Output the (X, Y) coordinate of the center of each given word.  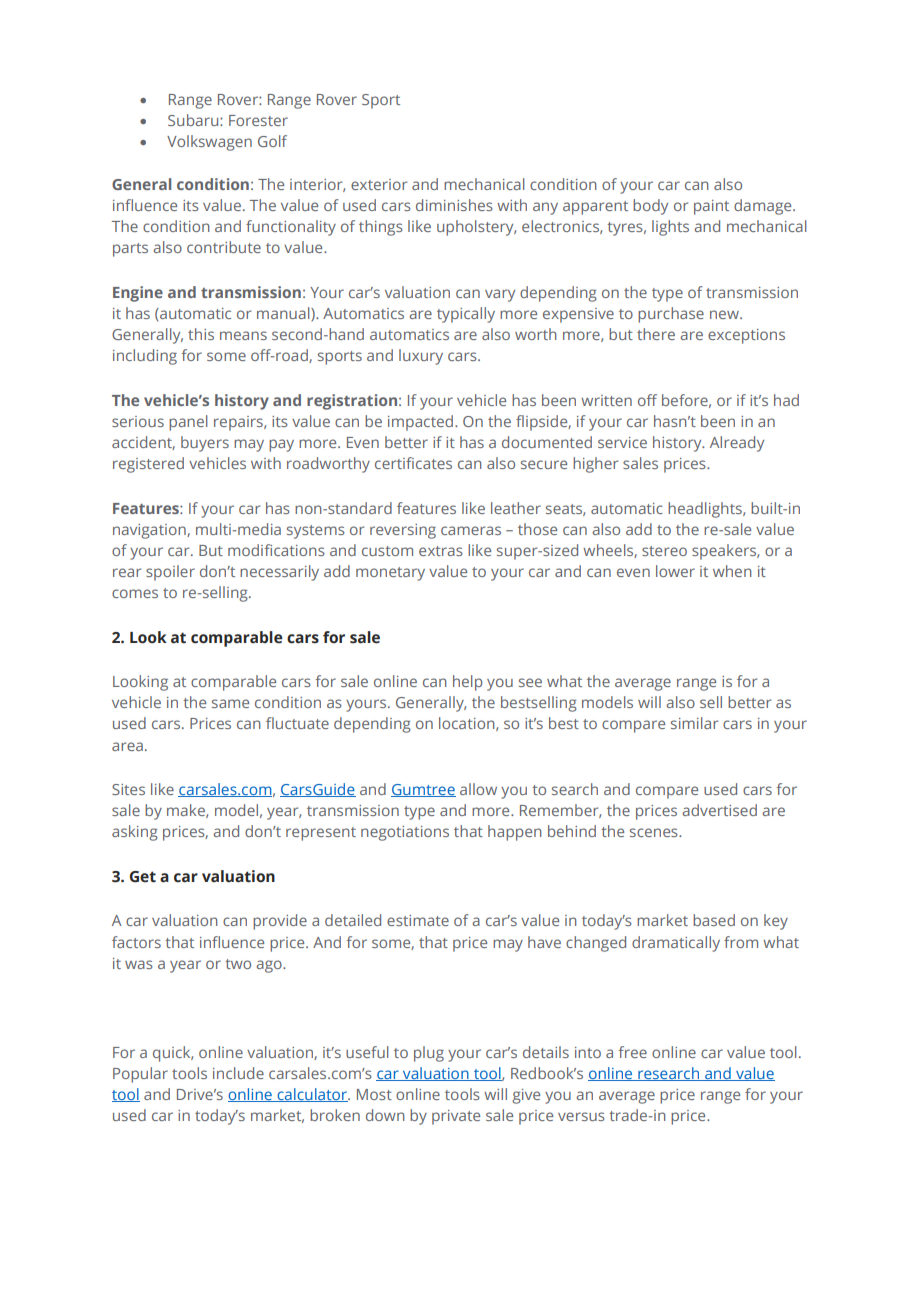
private (456, 1117)
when (732, 571)
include (238, 1073)
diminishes (454, 205)
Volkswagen (209, 143)
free (632, 1052)
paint (711, 207)
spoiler (170, 573)
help (468, 683)
